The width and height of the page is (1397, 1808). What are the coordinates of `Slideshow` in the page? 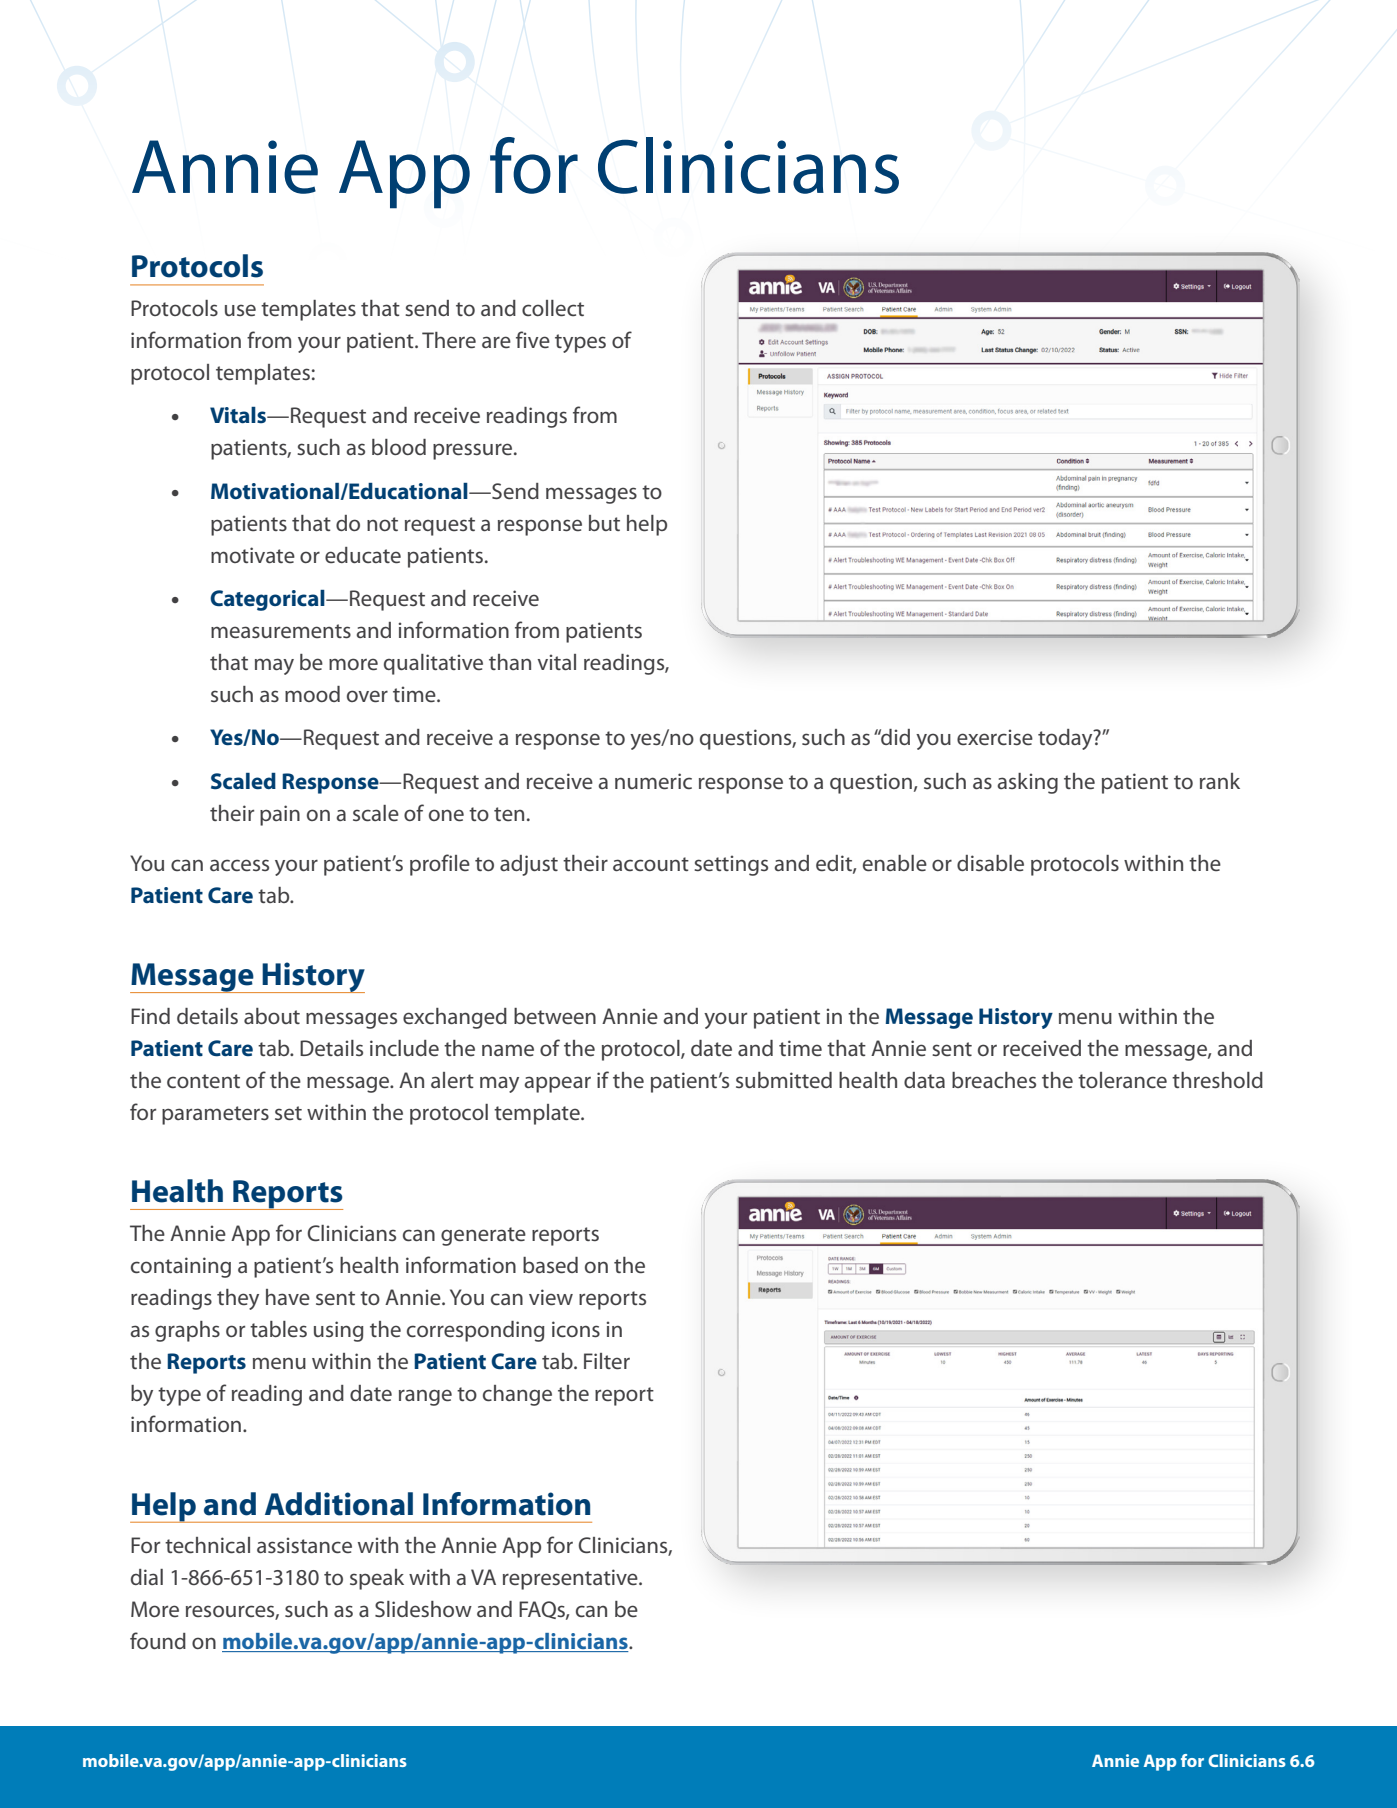 It's located at (423, 1609).
